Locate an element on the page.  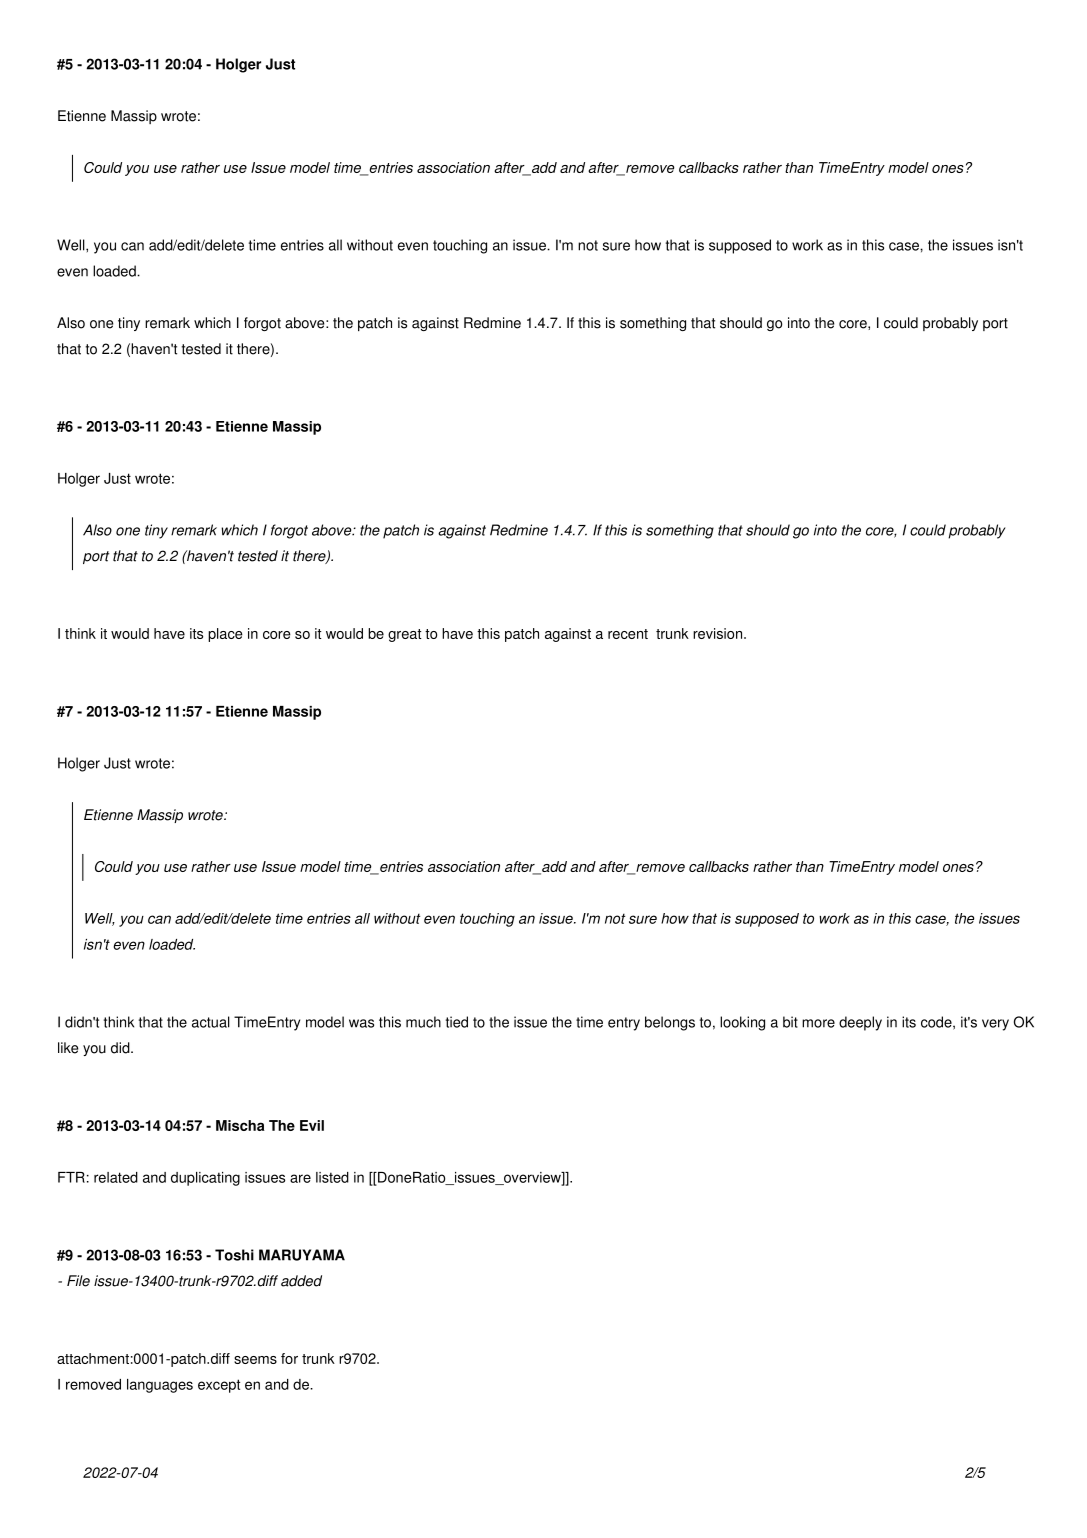
actual is located at coordinates (211, 1022).
